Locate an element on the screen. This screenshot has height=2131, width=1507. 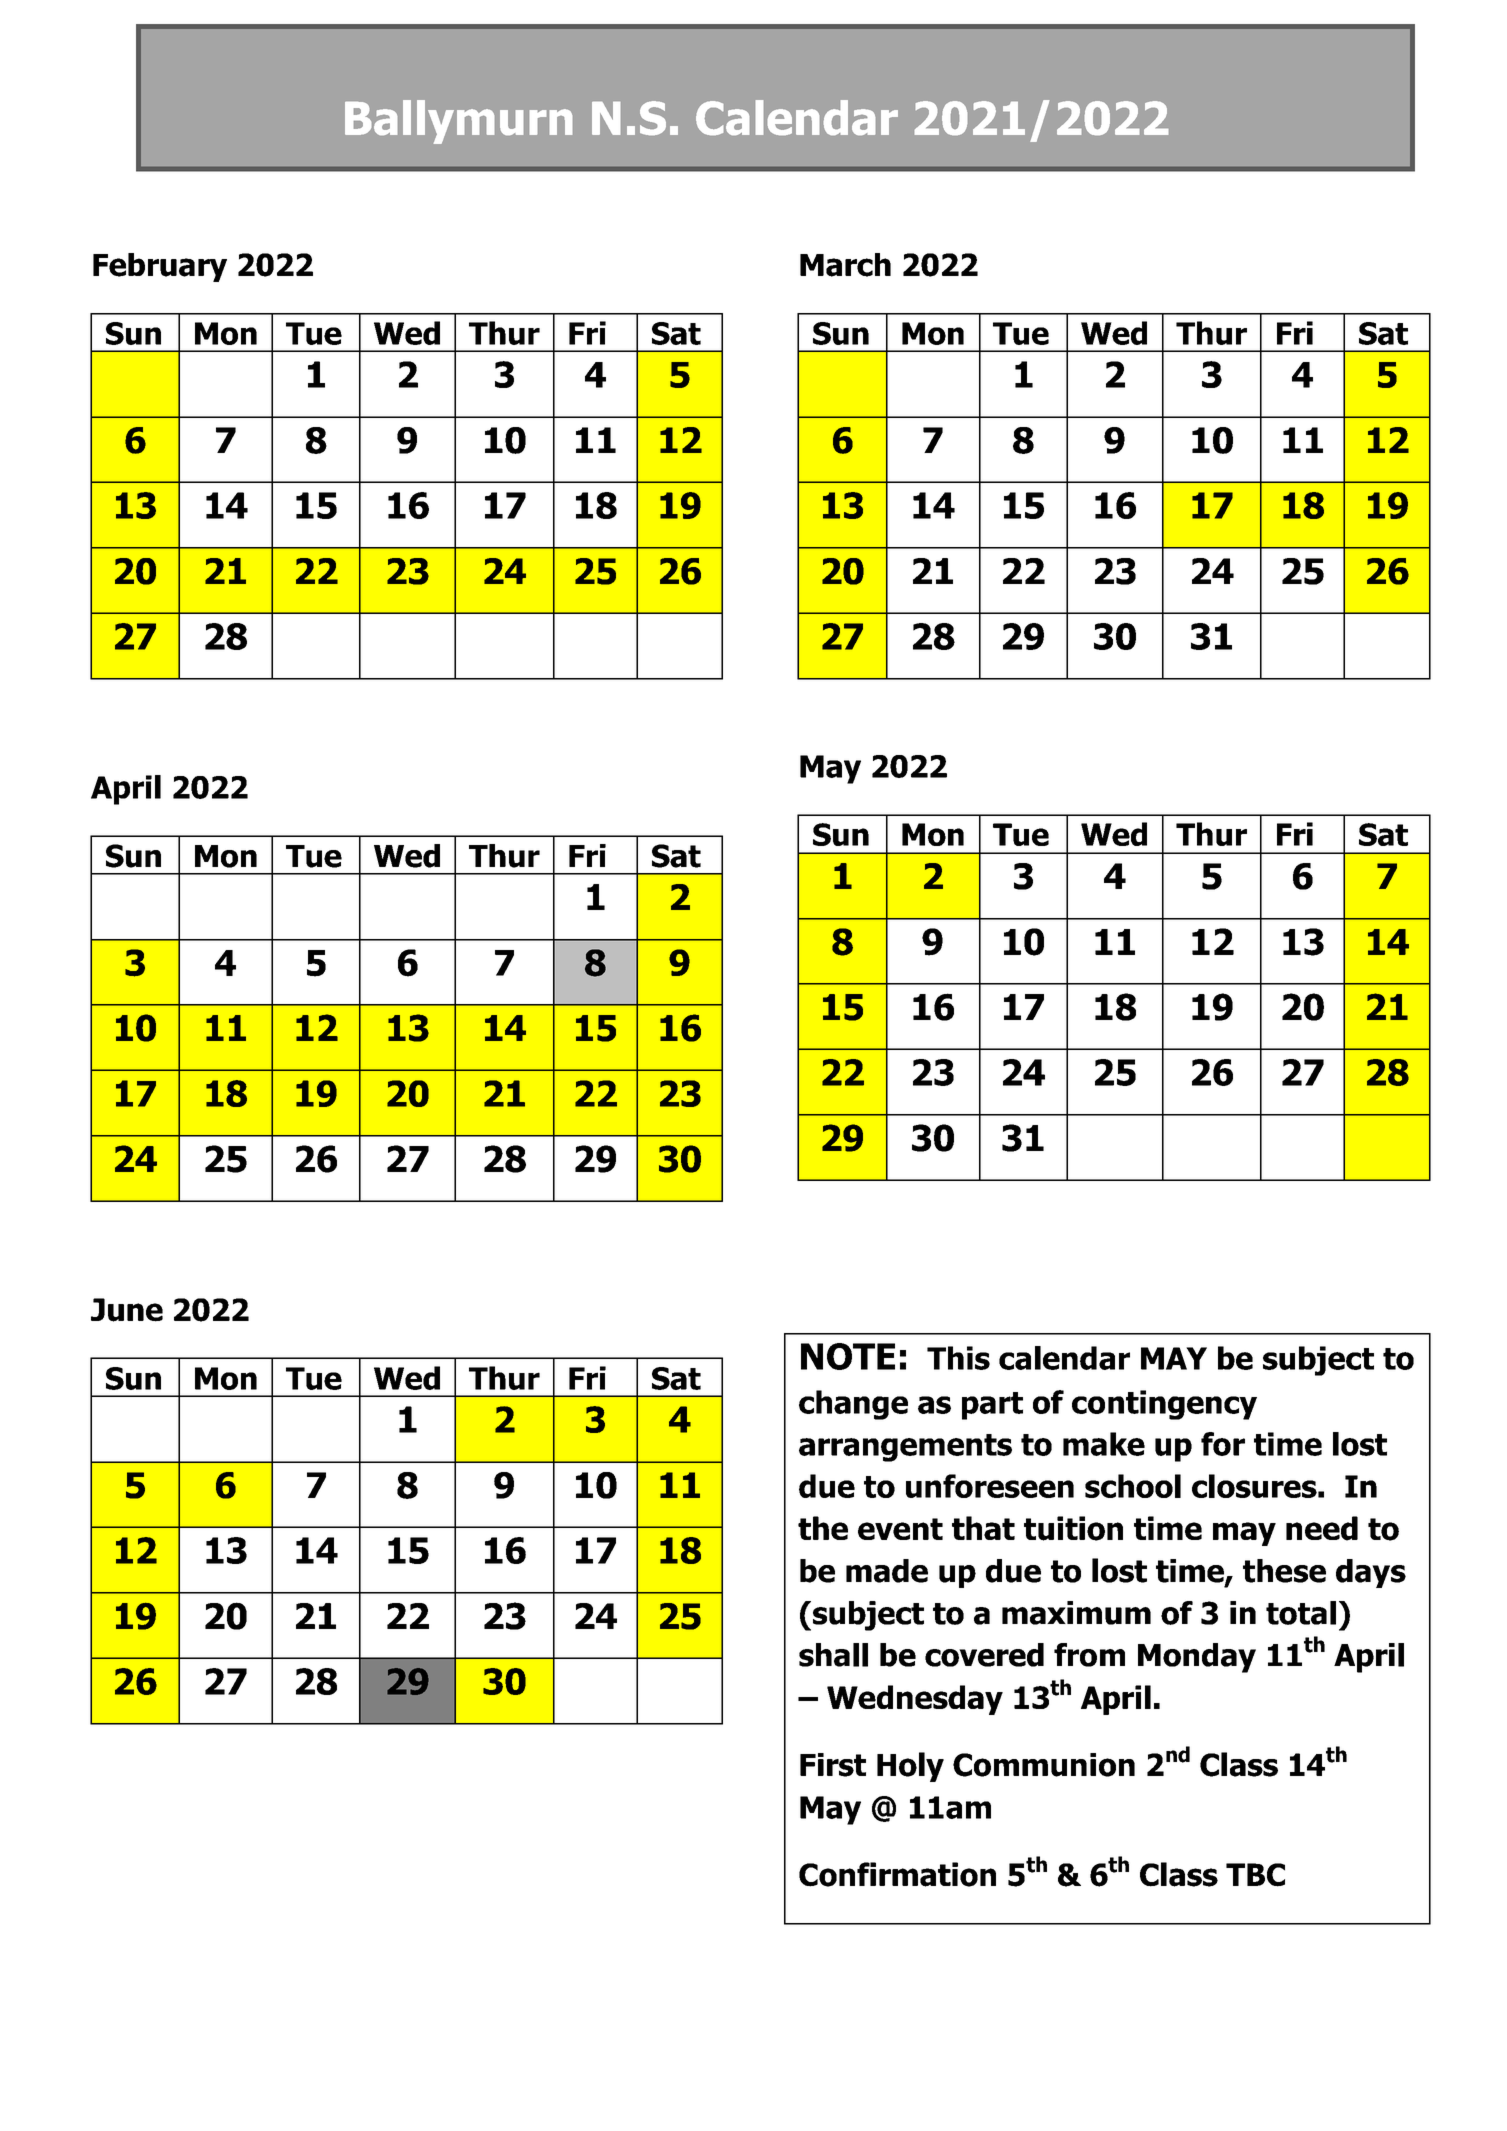
March is located at coordinates (845, 265).
